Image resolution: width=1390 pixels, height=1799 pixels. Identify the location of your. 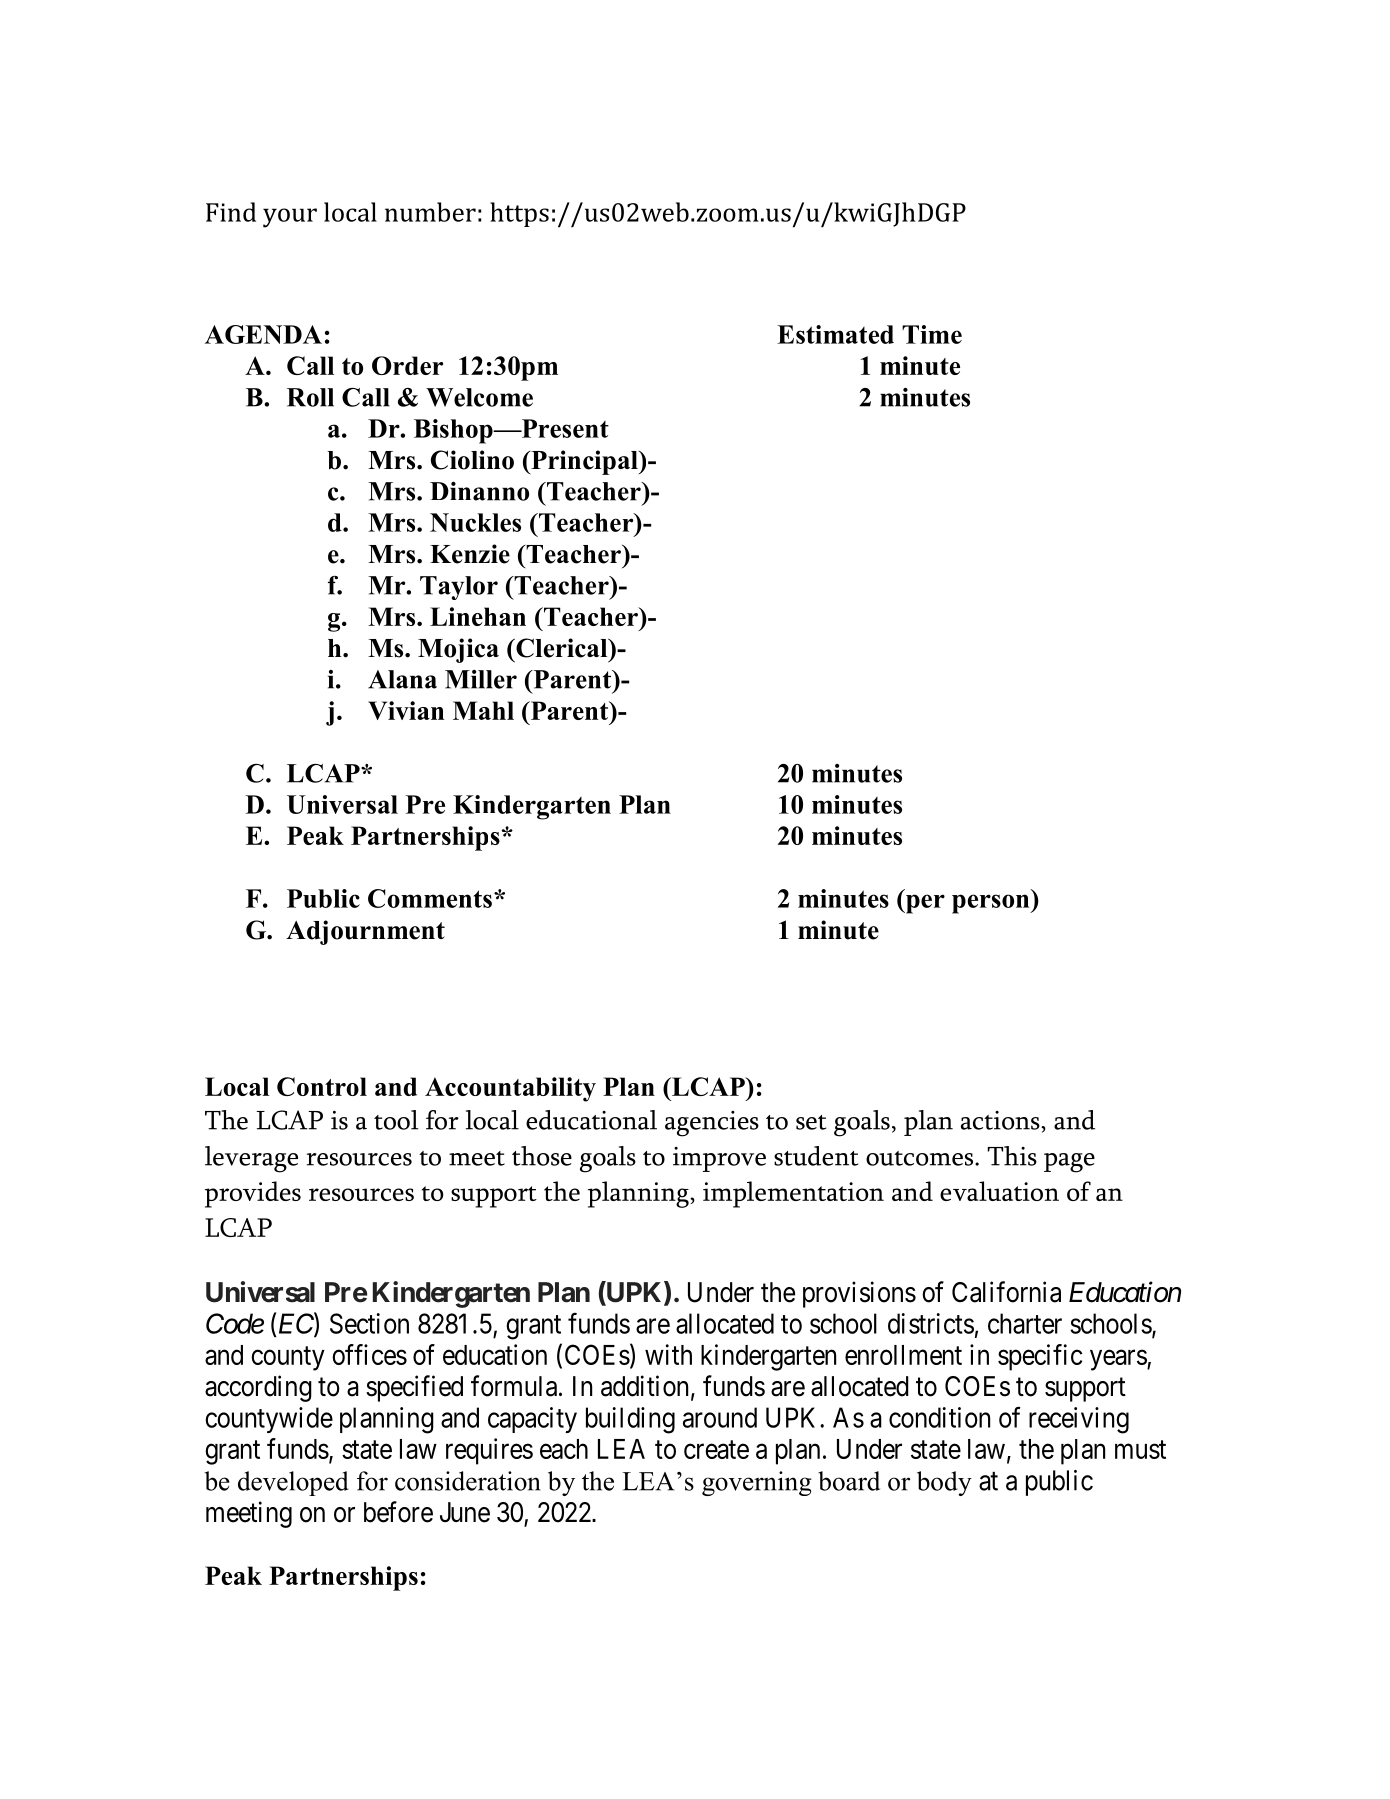
(290, 218).
